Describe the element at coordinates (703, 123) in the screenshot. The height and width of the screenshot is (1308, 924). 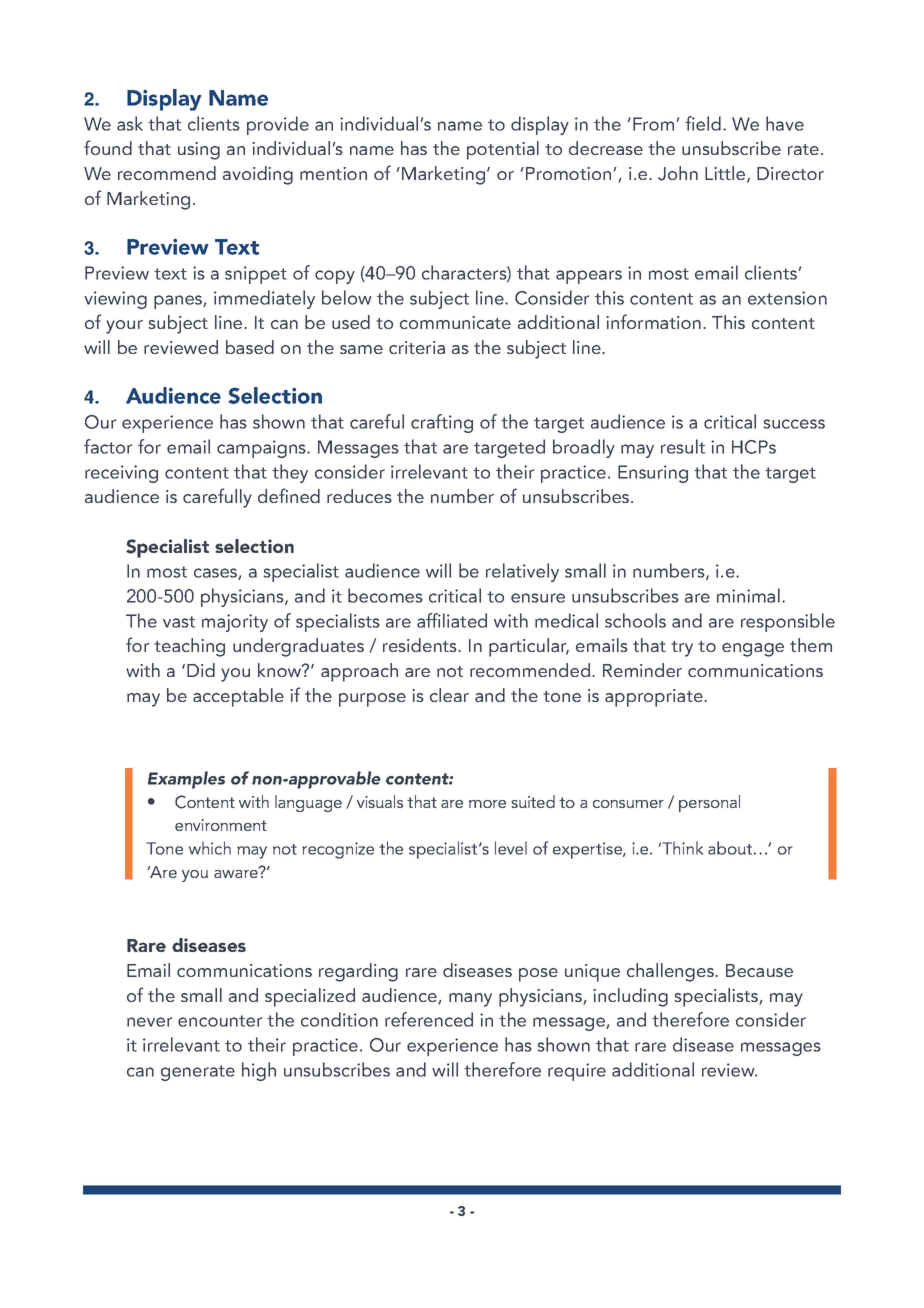
I see `field` at that location.
